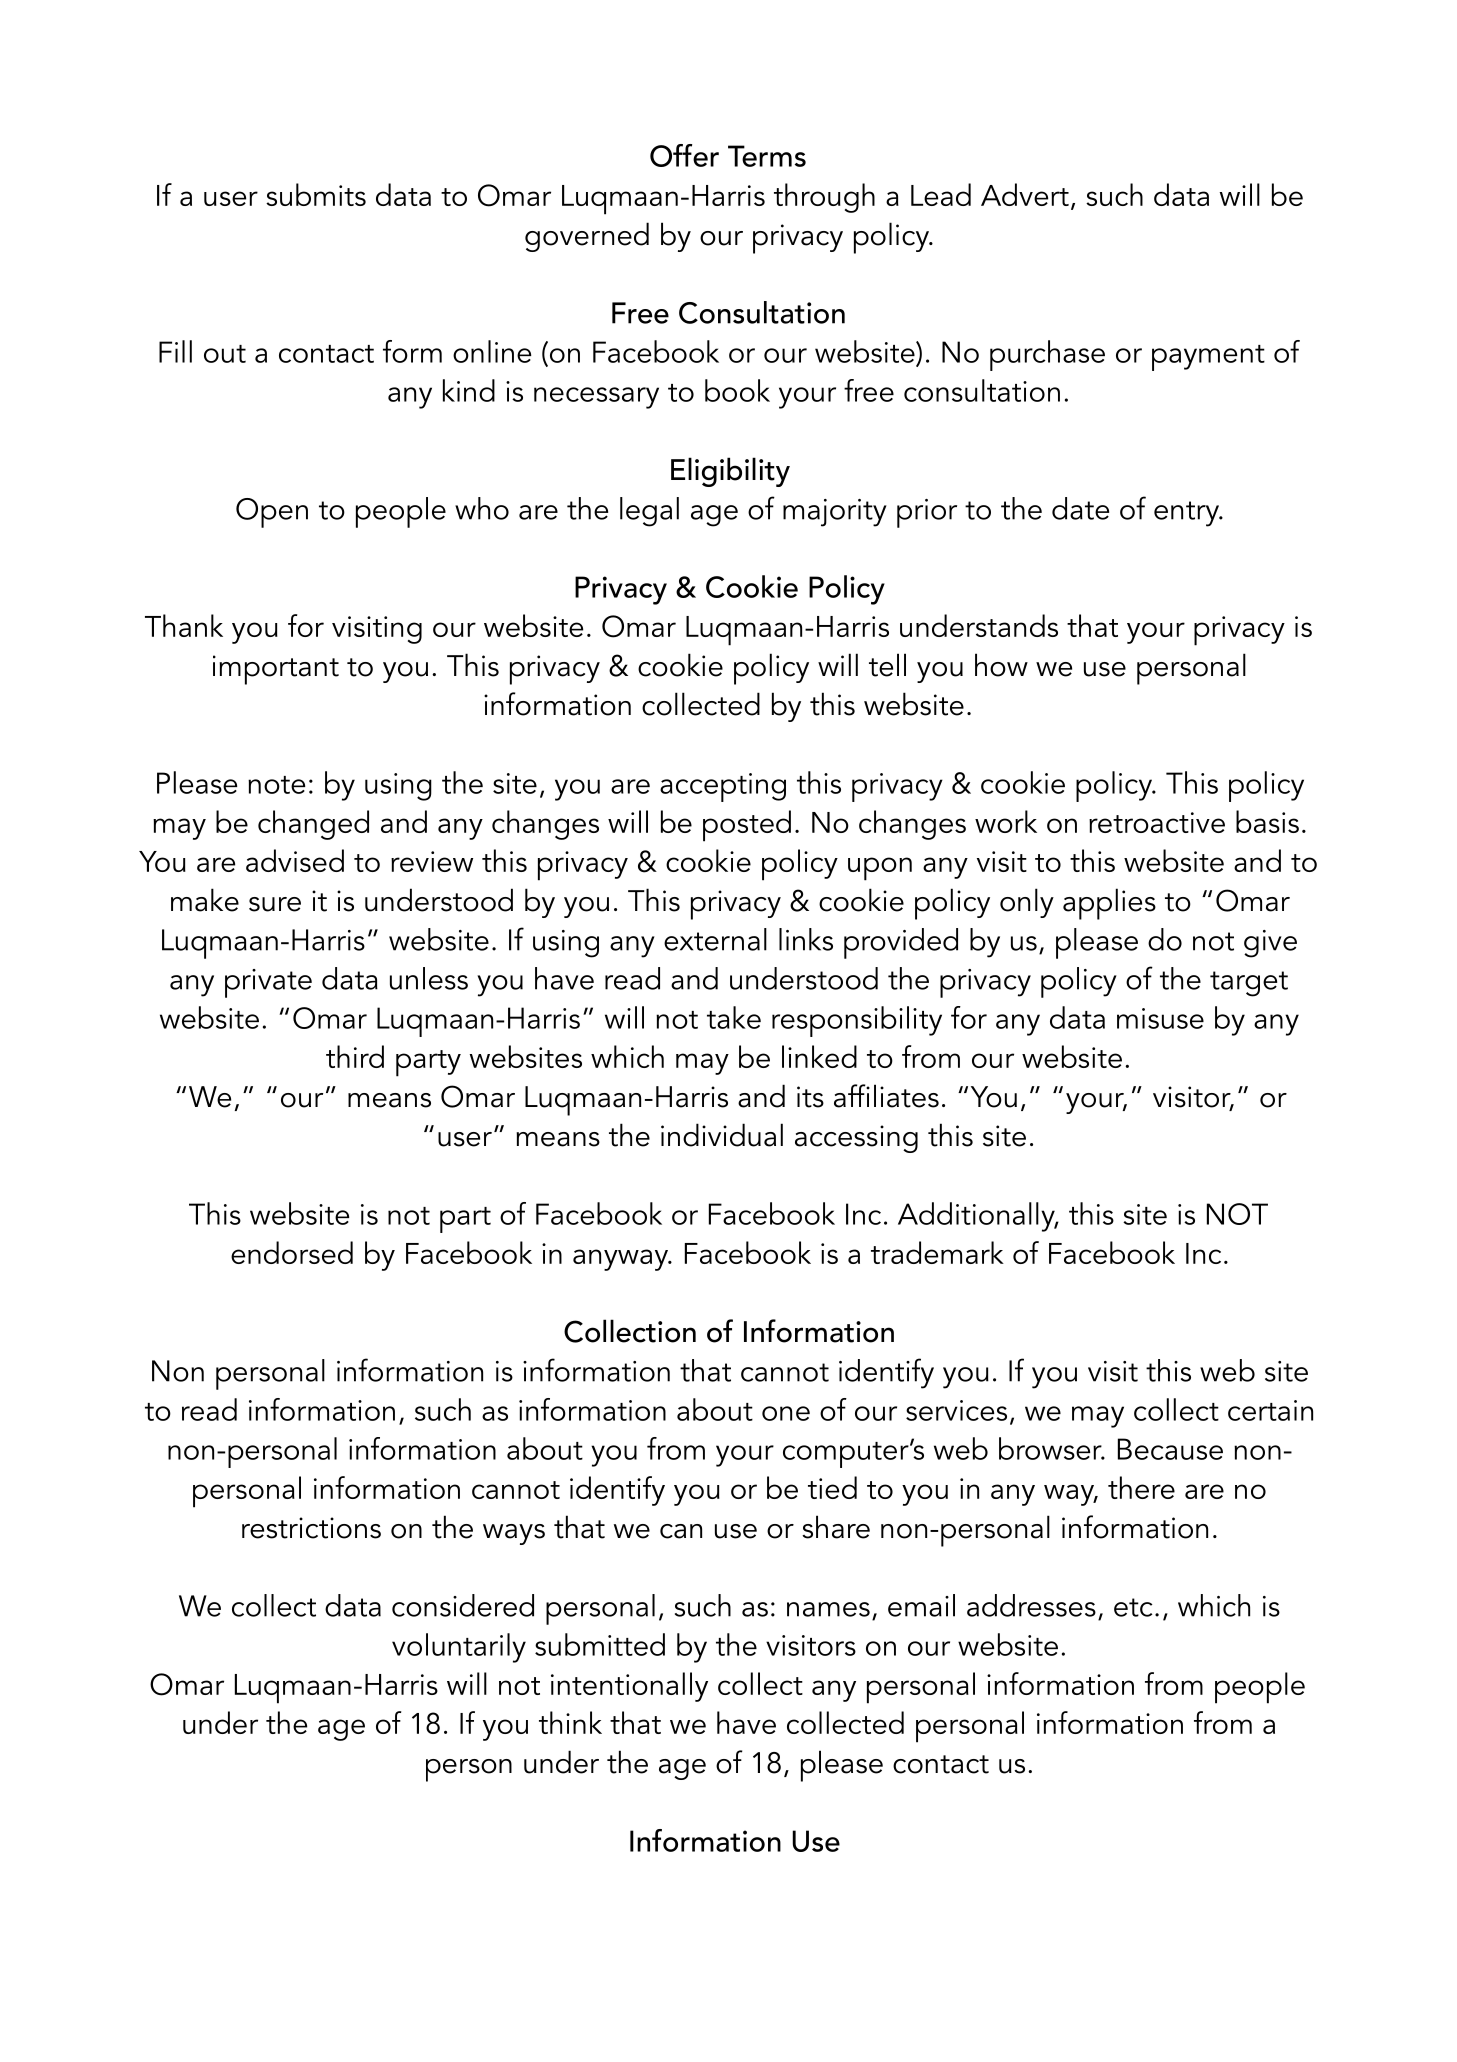  Describe the element at coordinates (459, 1648) in the page. I see `voluntarily` at that location.
